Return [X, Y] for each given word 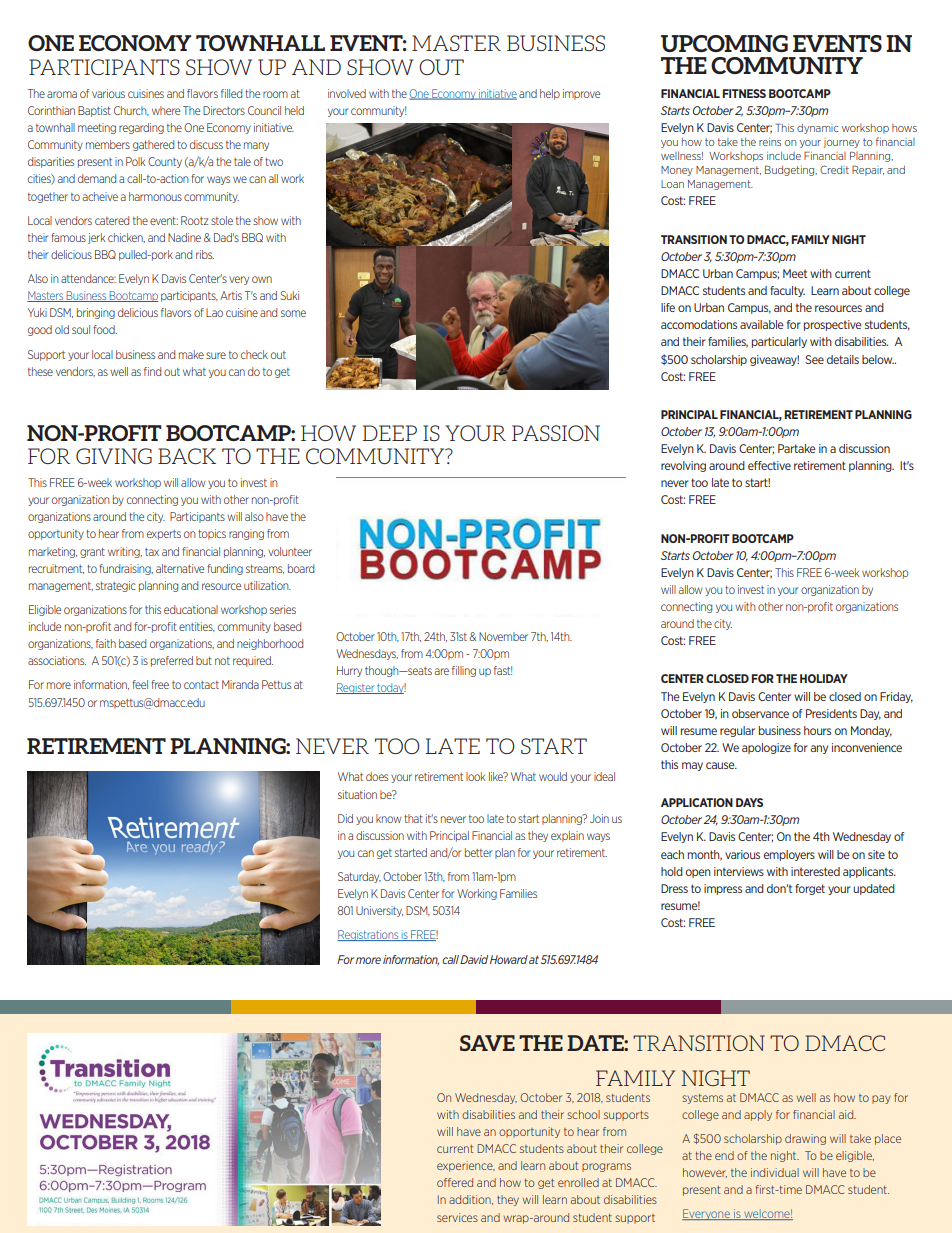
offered [455, 1182]
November [503, 636]
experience [466, 1166]
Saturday [359, 877]
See [814, 359]
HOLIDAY [824, 678]
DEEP [389, 433]
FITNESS [744, 93]
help [550, 94]
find [152, 371]
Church [131, 111]
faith [106, 643]
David [474, 959]
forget [810, 889]
